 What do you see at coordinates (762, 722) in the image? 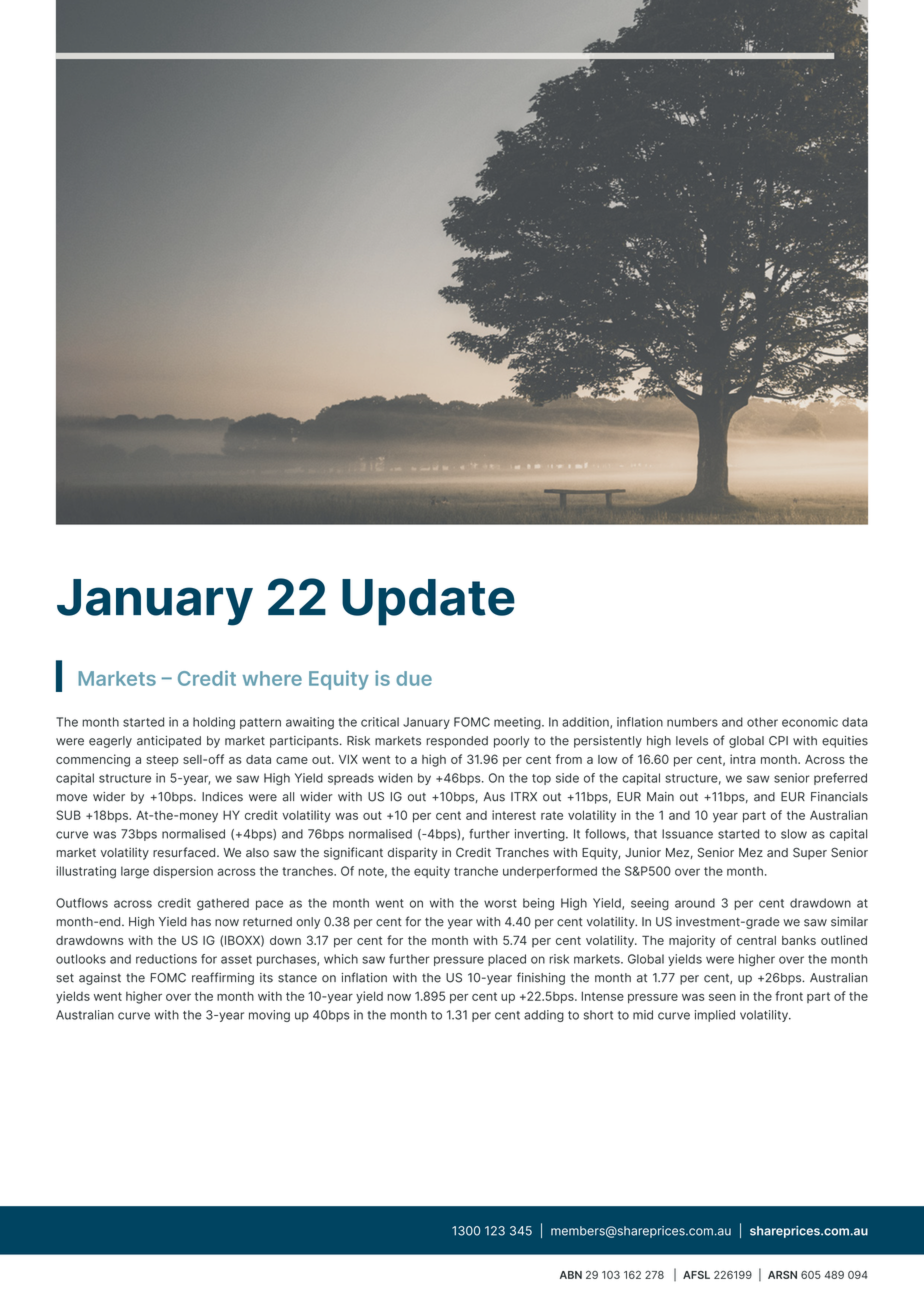
I see `other` at bounding box center [762, 722].
